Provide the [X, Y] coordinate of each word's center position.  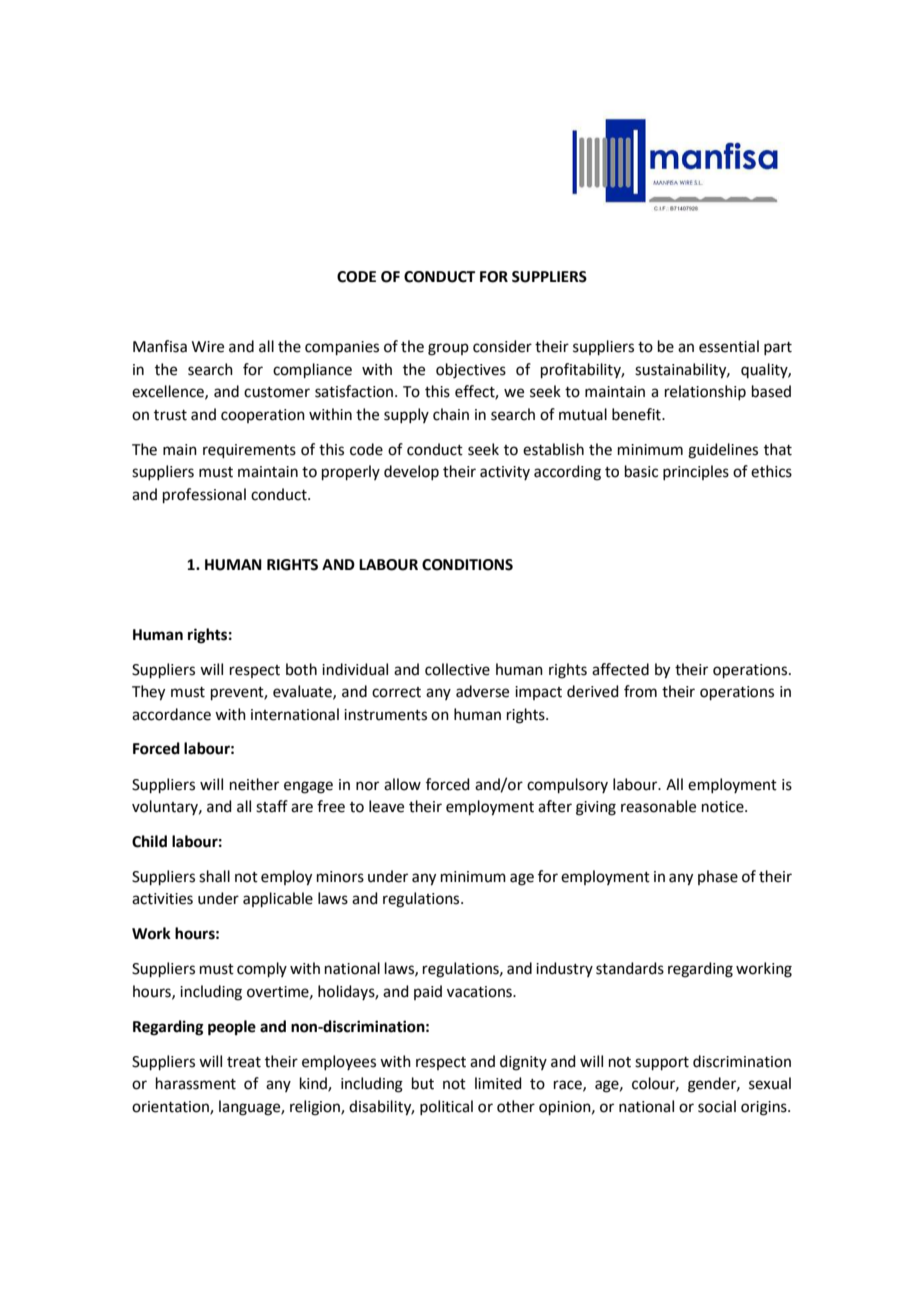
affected [620, 669]
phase [718, 877]
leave [386, 806]
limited [498, 1083]
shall [214, 876]
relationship [705, 392]
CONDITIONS [467, 565]
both [301, 669]
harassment [196, 1083]
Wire [208, 347]
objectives [471, 371]
